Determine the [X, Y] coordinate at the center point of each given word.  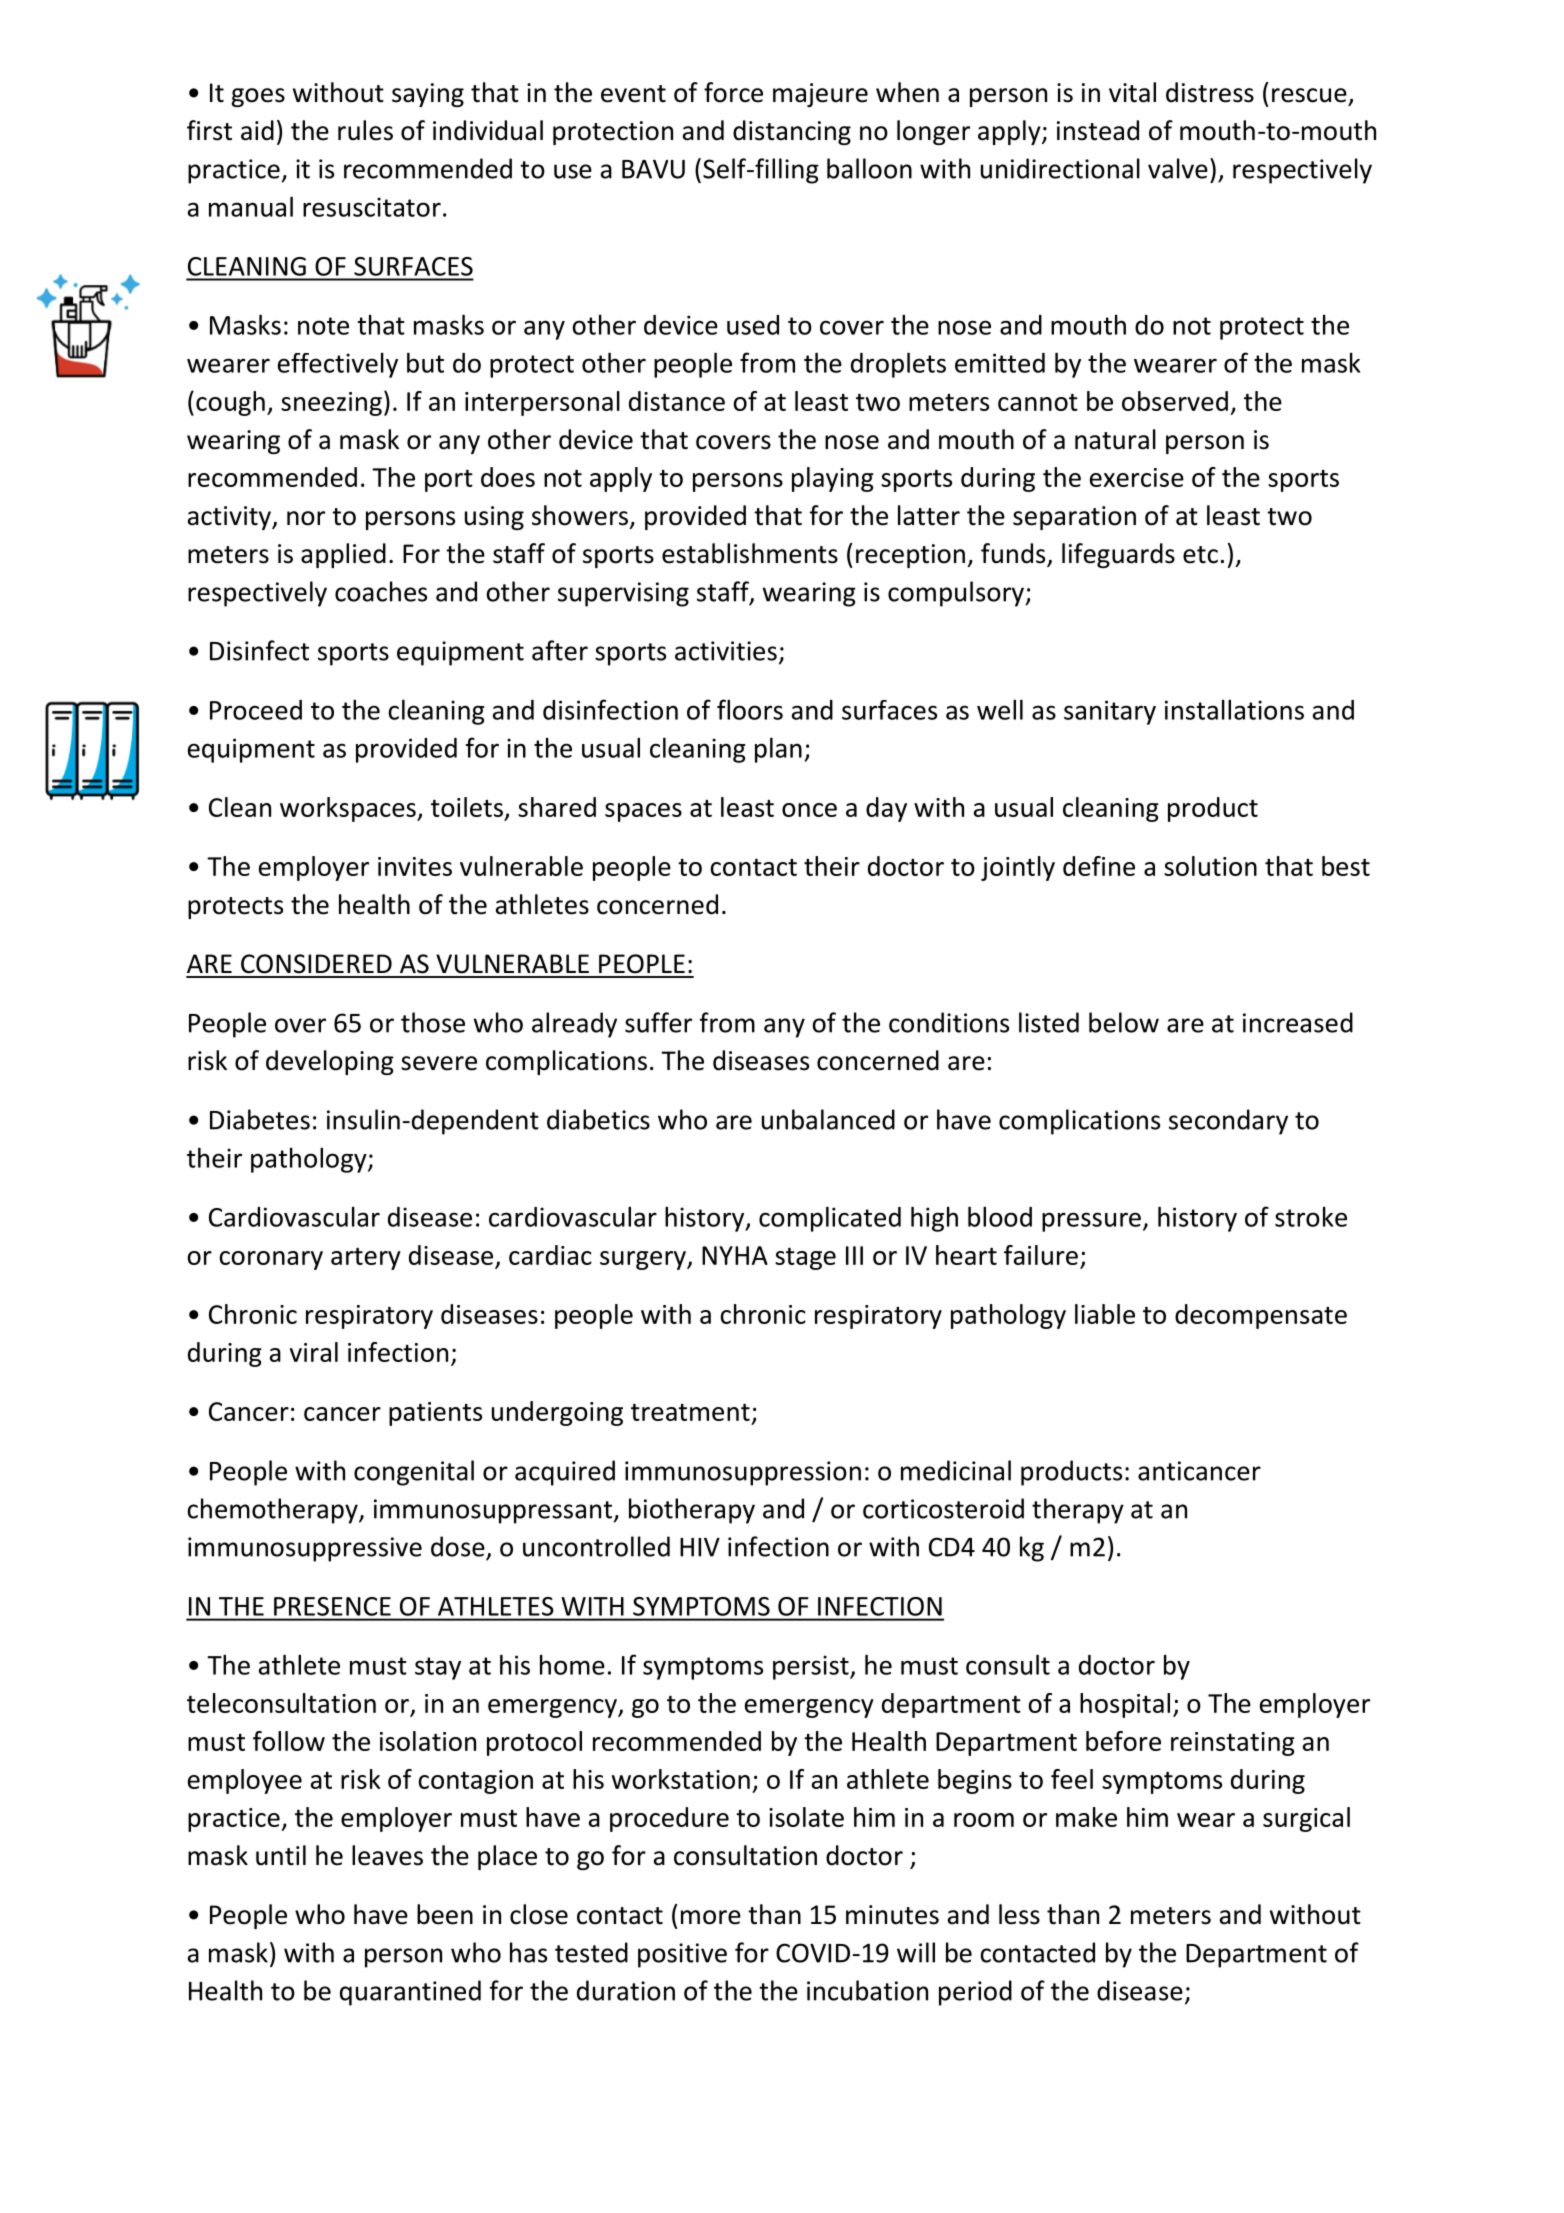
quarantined [410, 1993]
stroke [1311, 1216]
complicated [830, 1219]
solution [1210, 866]
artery [366, 1259]
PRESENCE [332, 1606]
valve [1178, 168]
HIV [700, 1547]
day [886, 809]
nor [306, 518]
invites [415, 866]
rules [365, 130]
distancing [792, 132]
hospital [1125, 1705]
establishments [750, 553]
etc [1200, 555]
